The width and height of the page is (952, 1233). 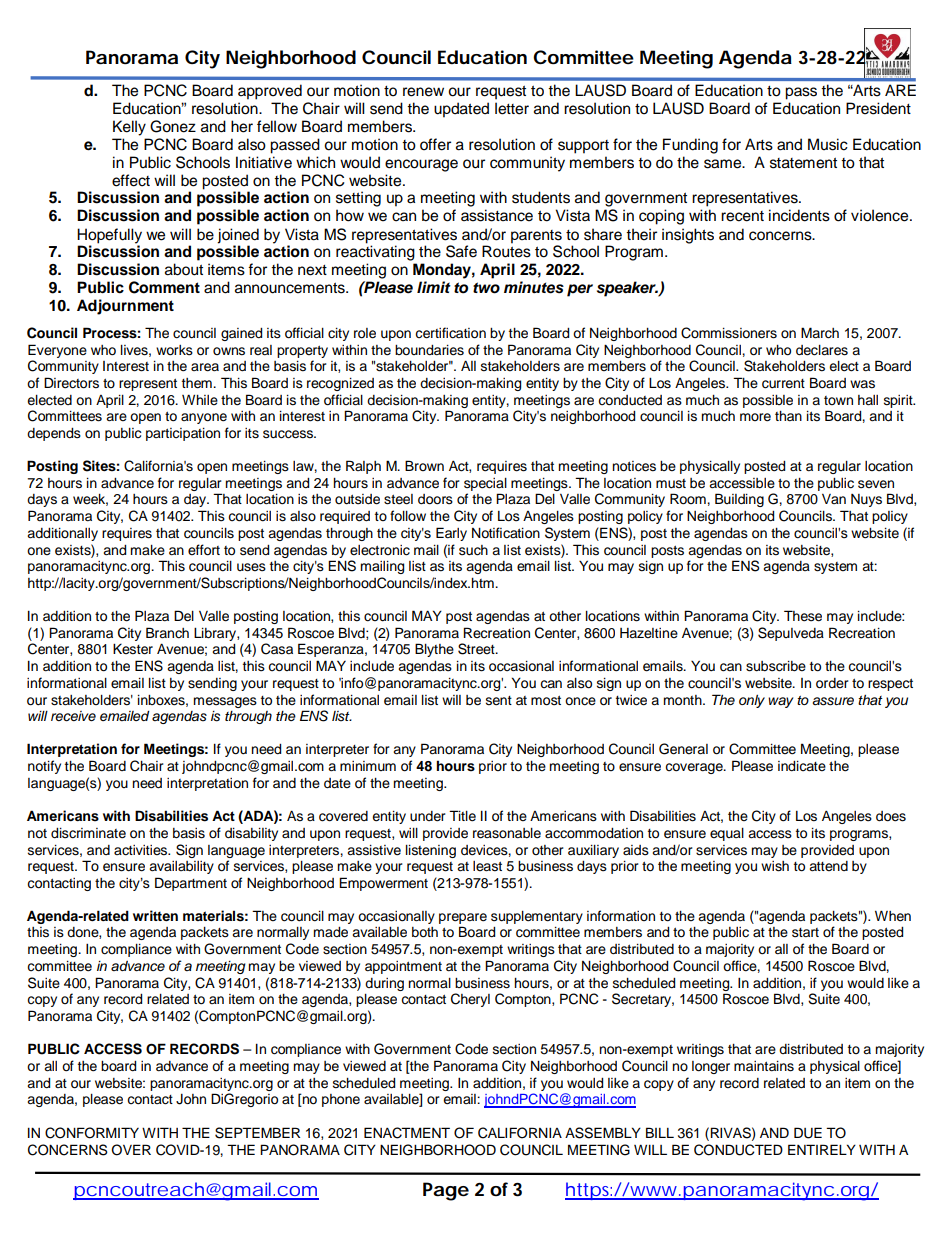 What do you see at coordinates (803, 616) in the page?
I see `These` at bounding box center [803, 616].
